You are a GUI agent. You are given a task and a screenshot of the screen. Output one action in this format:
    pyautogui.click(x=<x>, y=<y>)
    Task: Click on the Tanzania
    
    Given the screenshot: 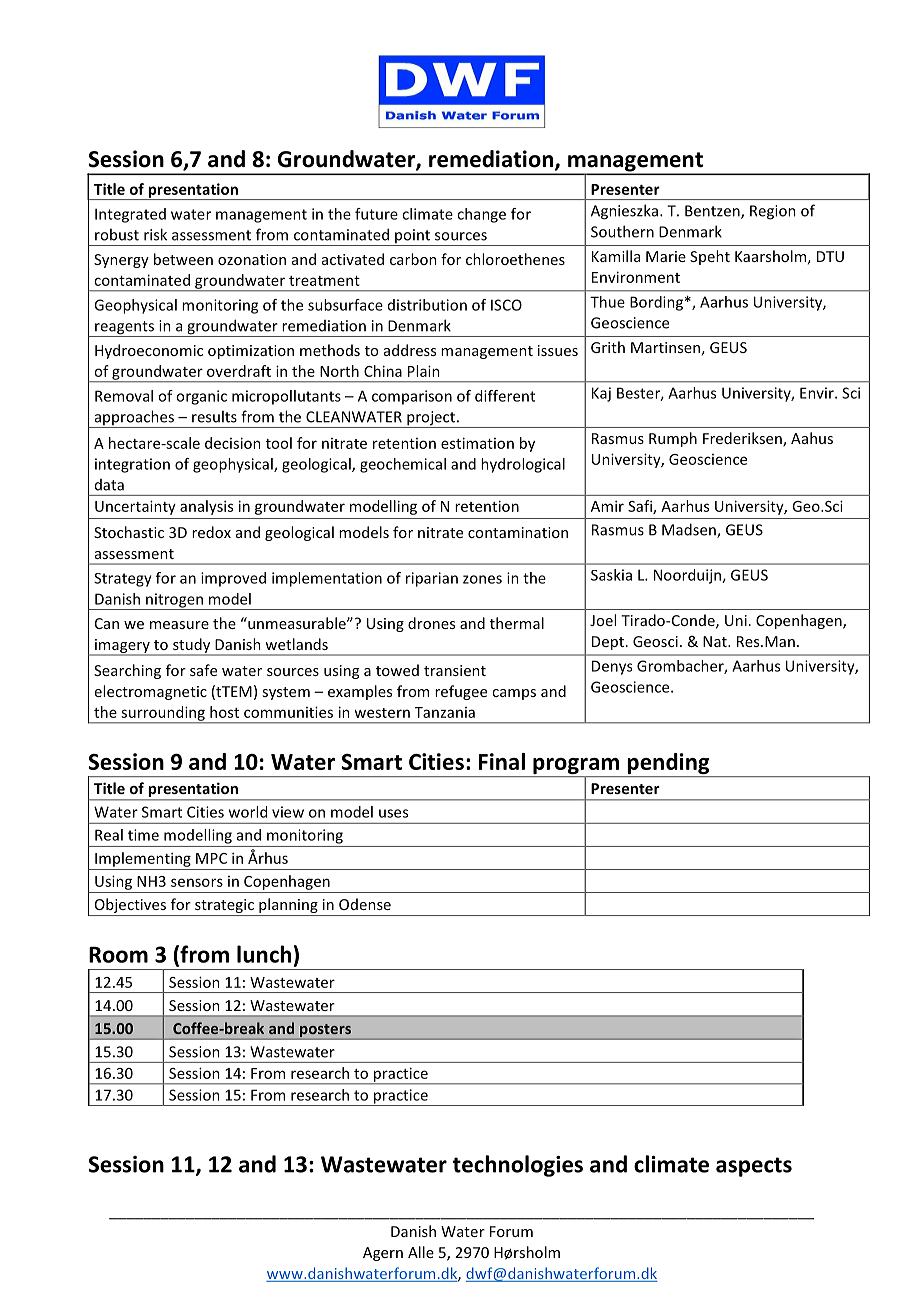 What is the action you would take?
    pyautogui.click(x=445, y=712)
